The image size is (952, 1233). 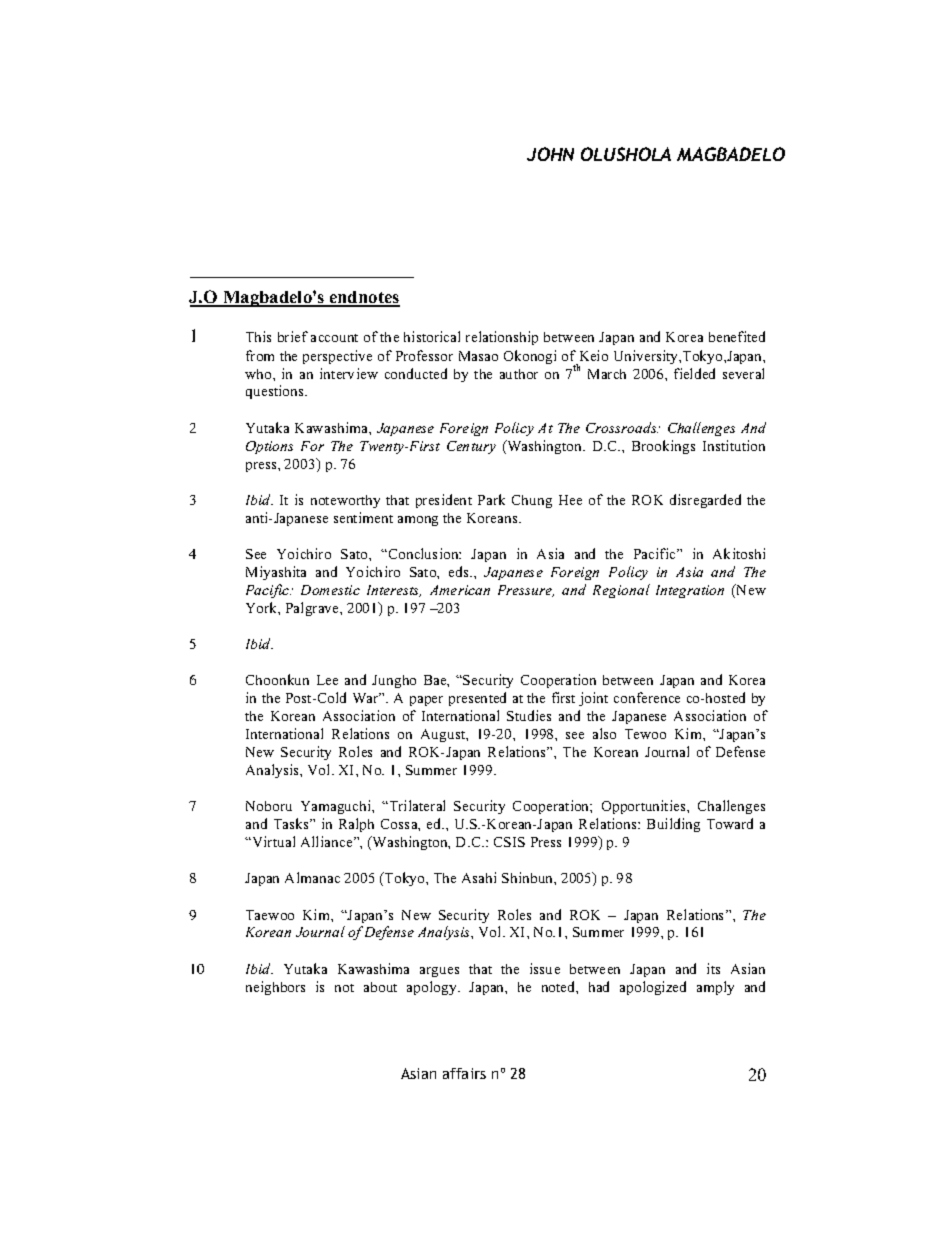 What do you see at coordinates (364, 298) in the screenshot?
I see `endnotes` at bounding box center [364, 298].
